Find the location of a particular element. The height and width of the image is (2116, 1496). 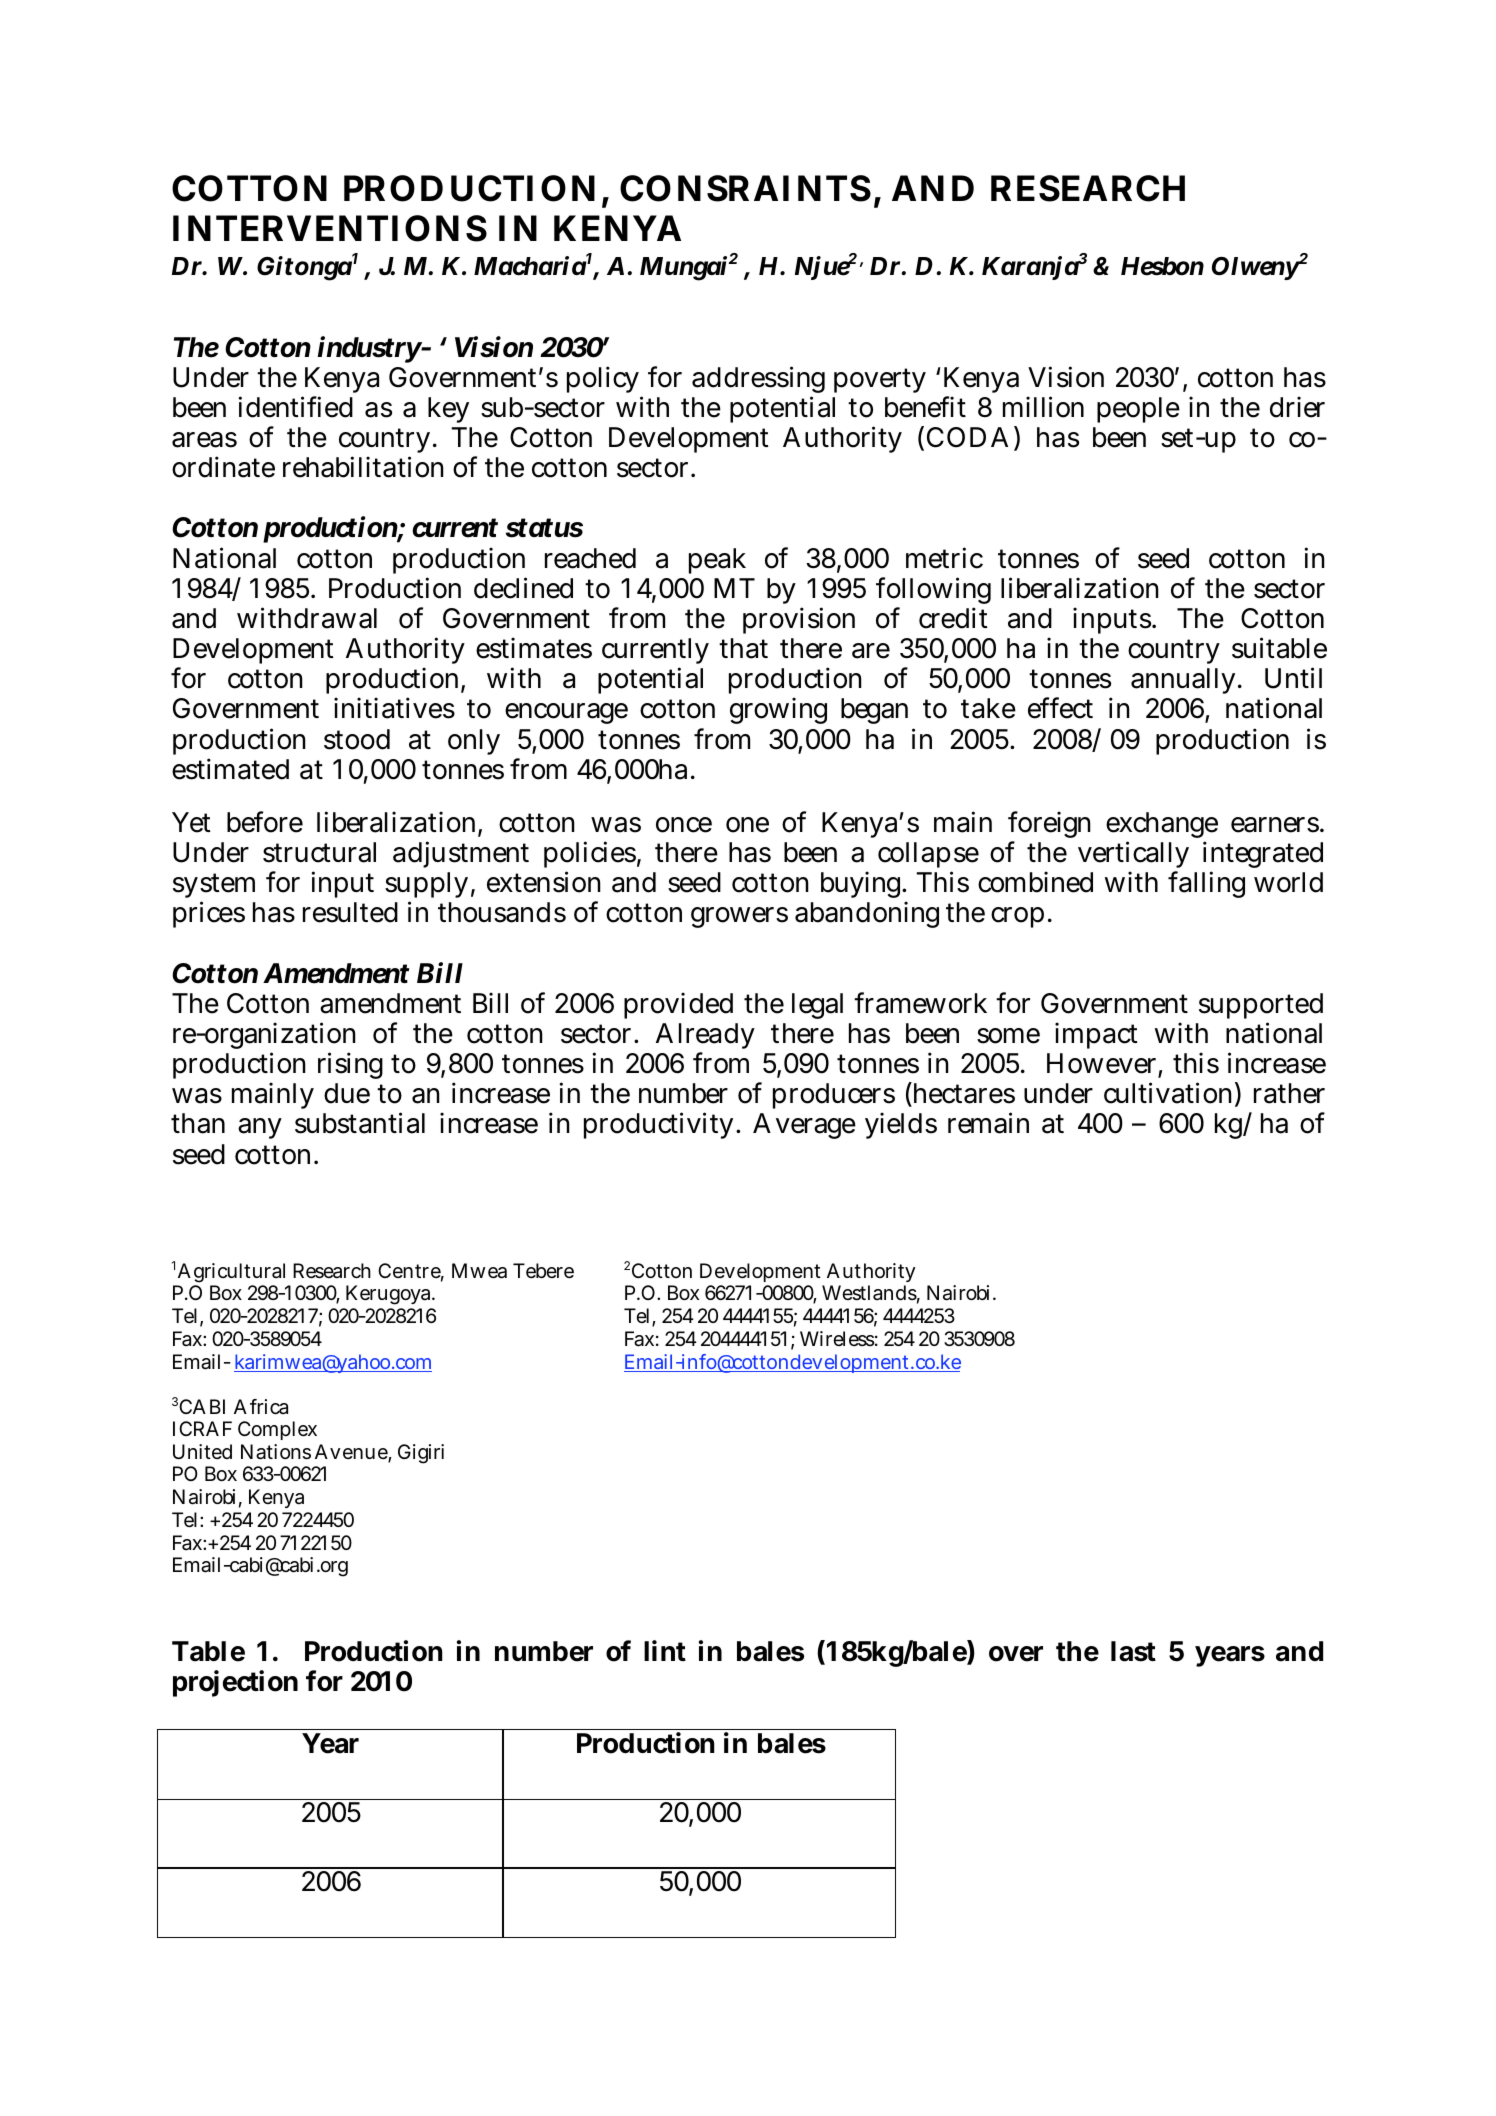

one is located at coordinates (747, 825).
